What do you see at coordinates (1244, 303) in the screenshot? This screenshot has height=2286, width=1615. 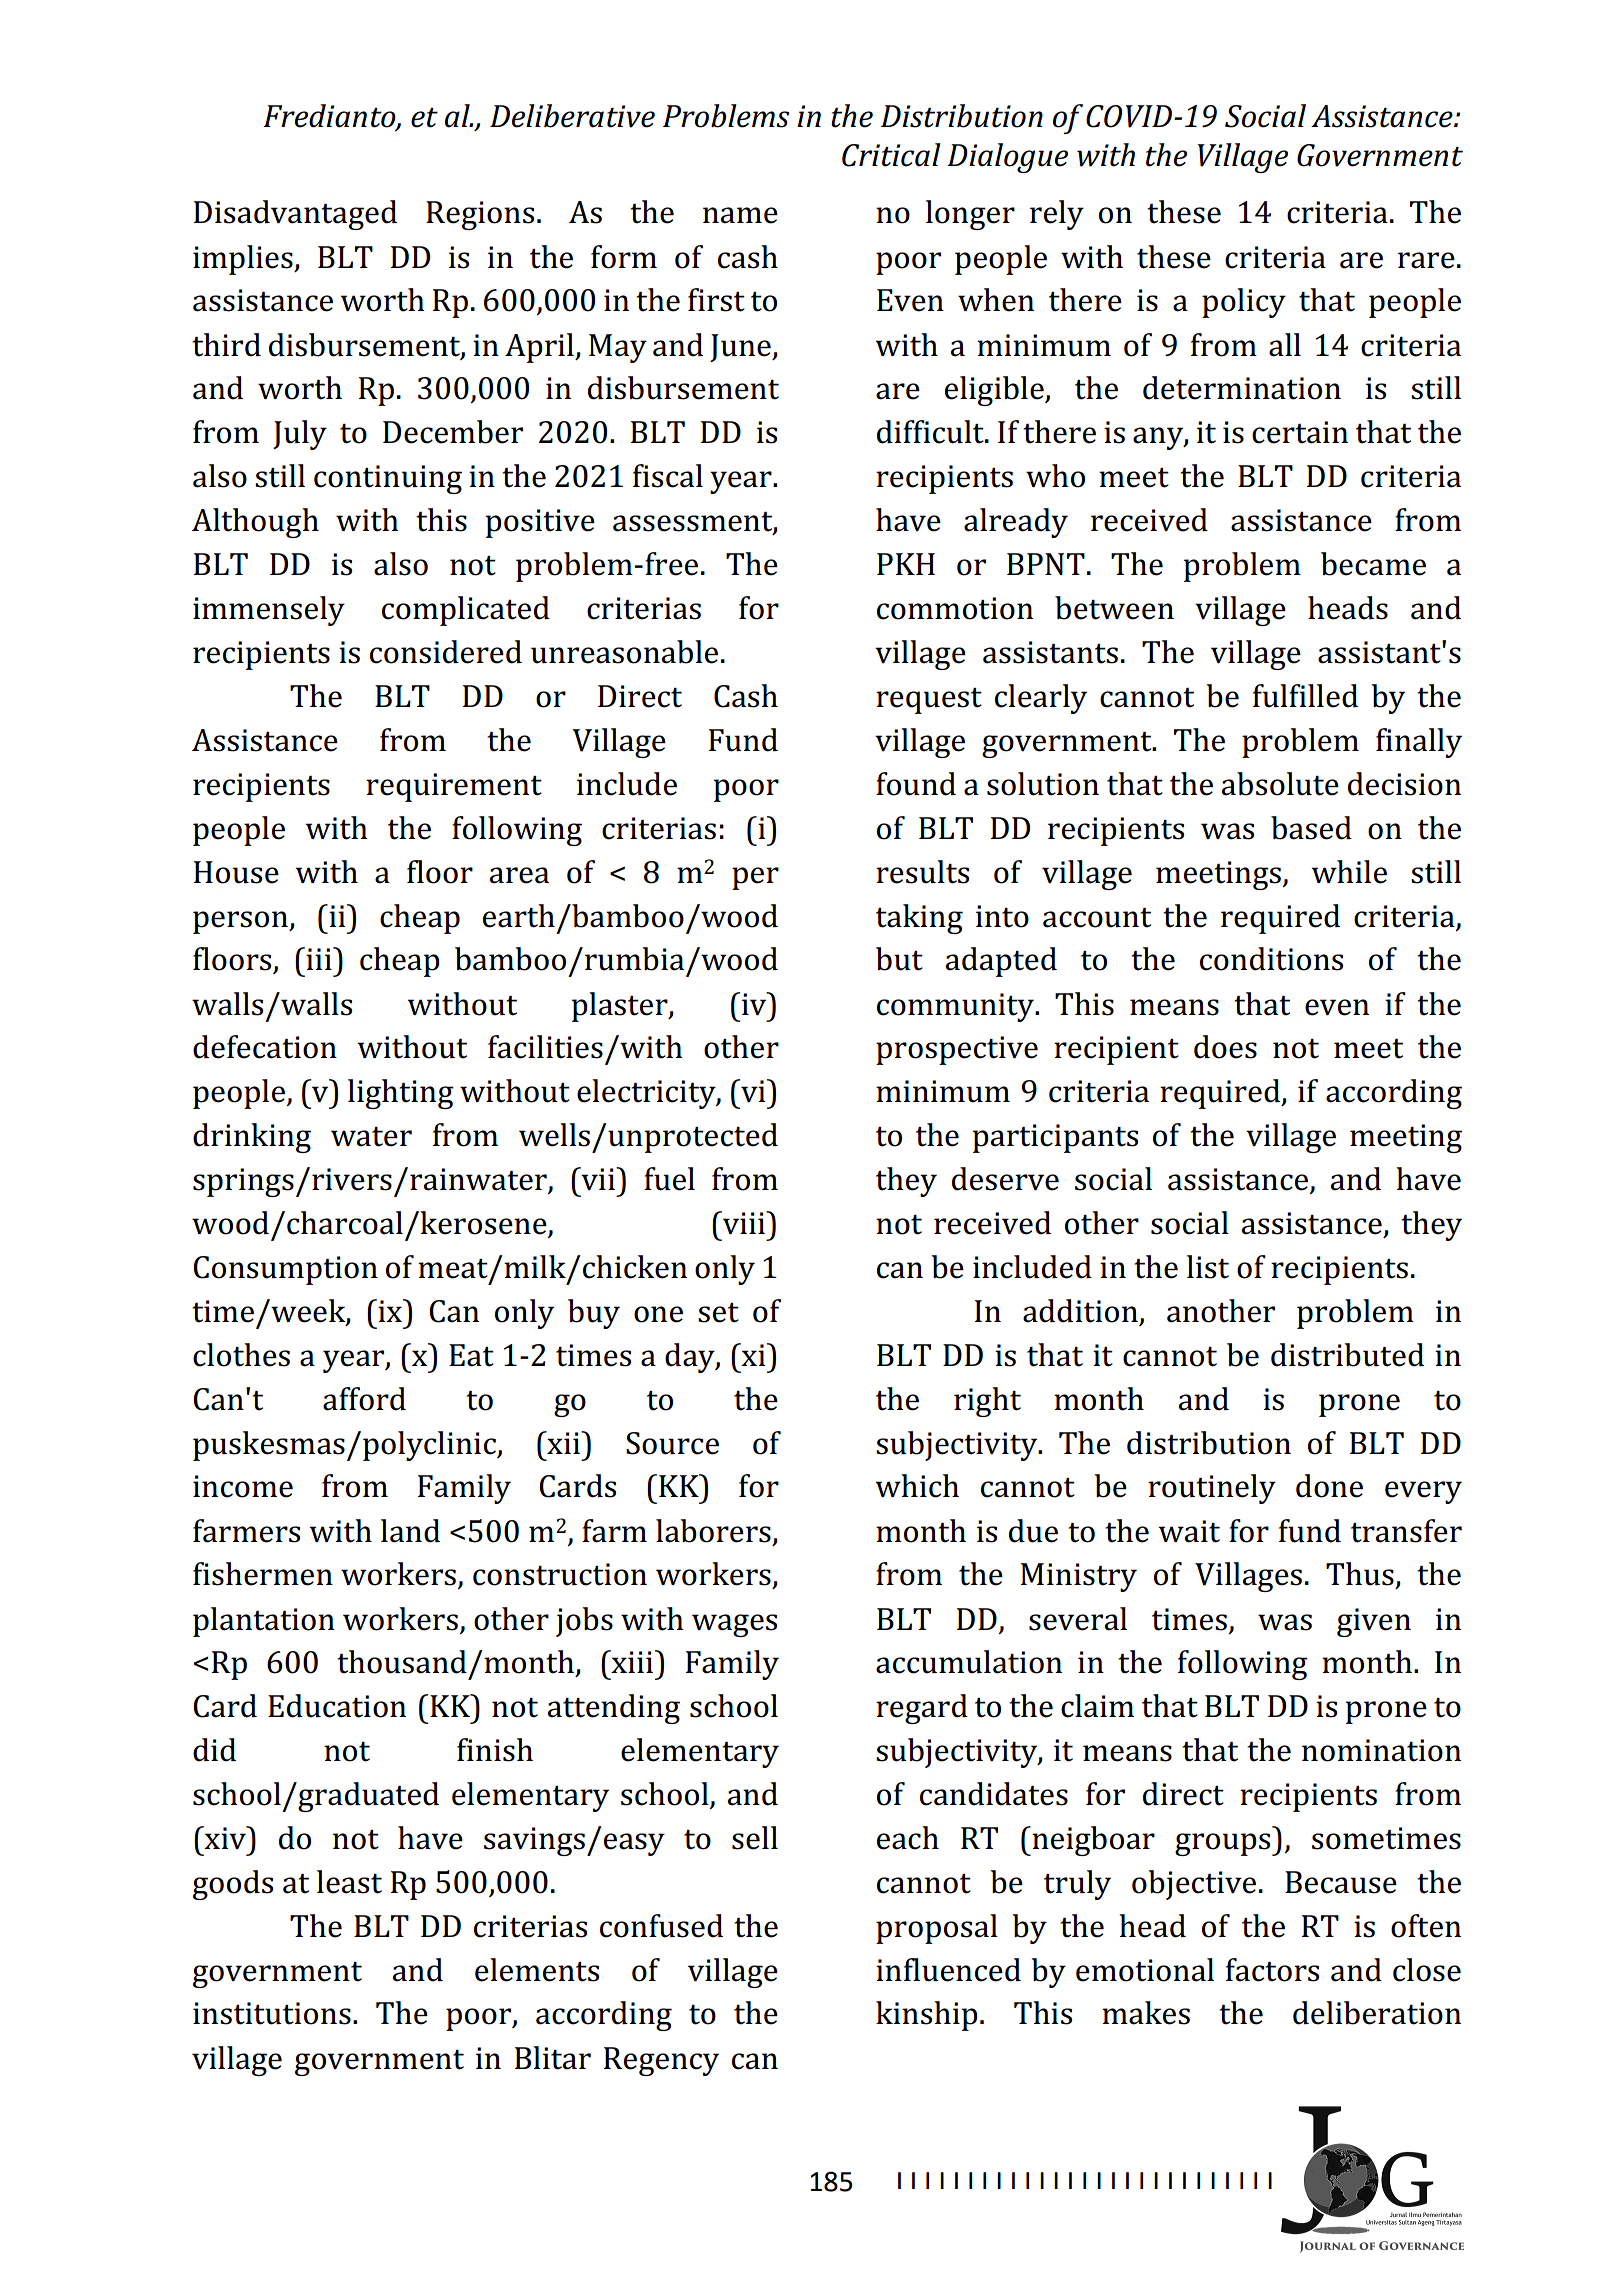 I see `policy` at bounding box center [1244, 303].
